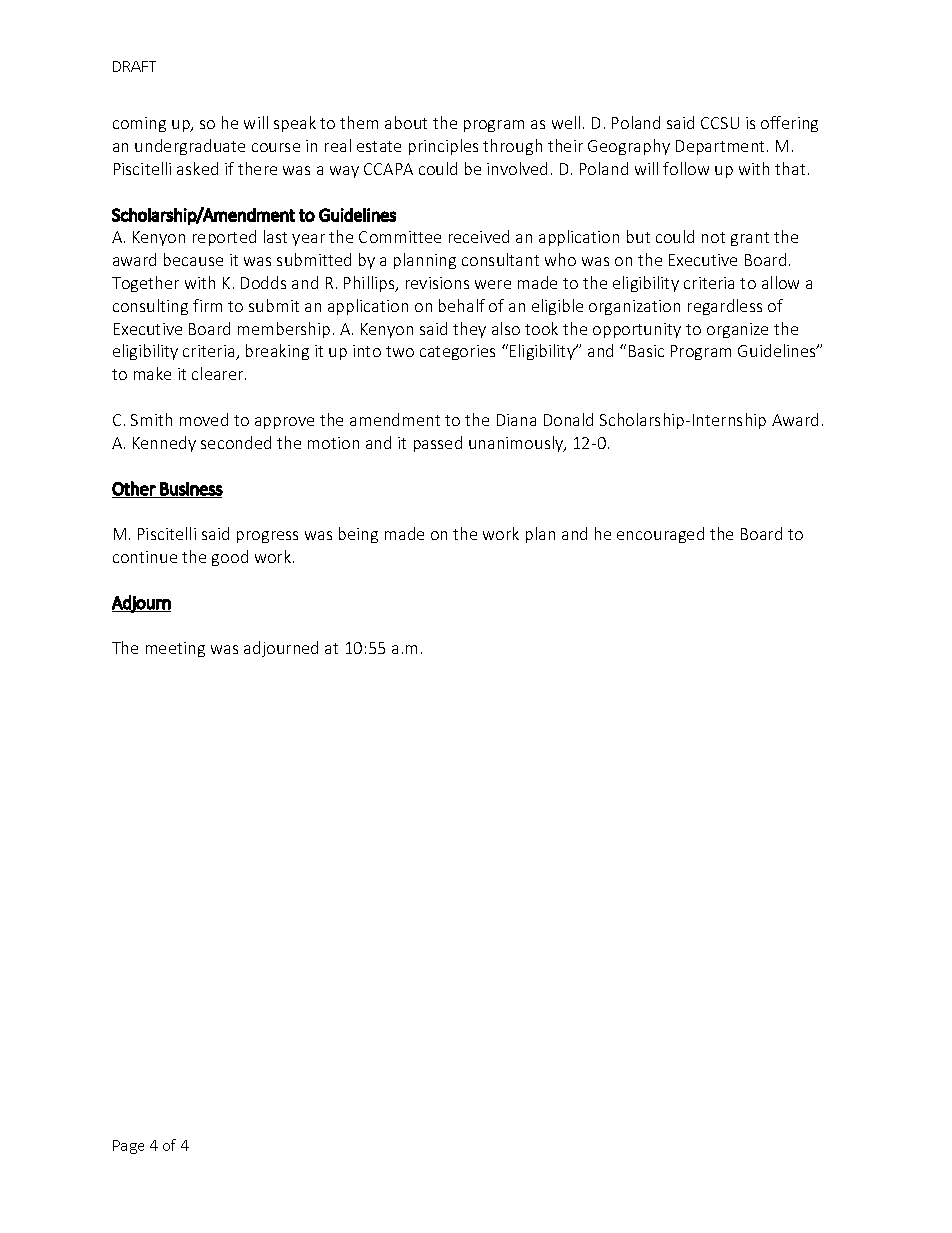 Image resolution: width=952 pixels, height=1233 pixels. Describe the element at coordinates (722, 147) in the screenshot. I see `Department` at that location.
